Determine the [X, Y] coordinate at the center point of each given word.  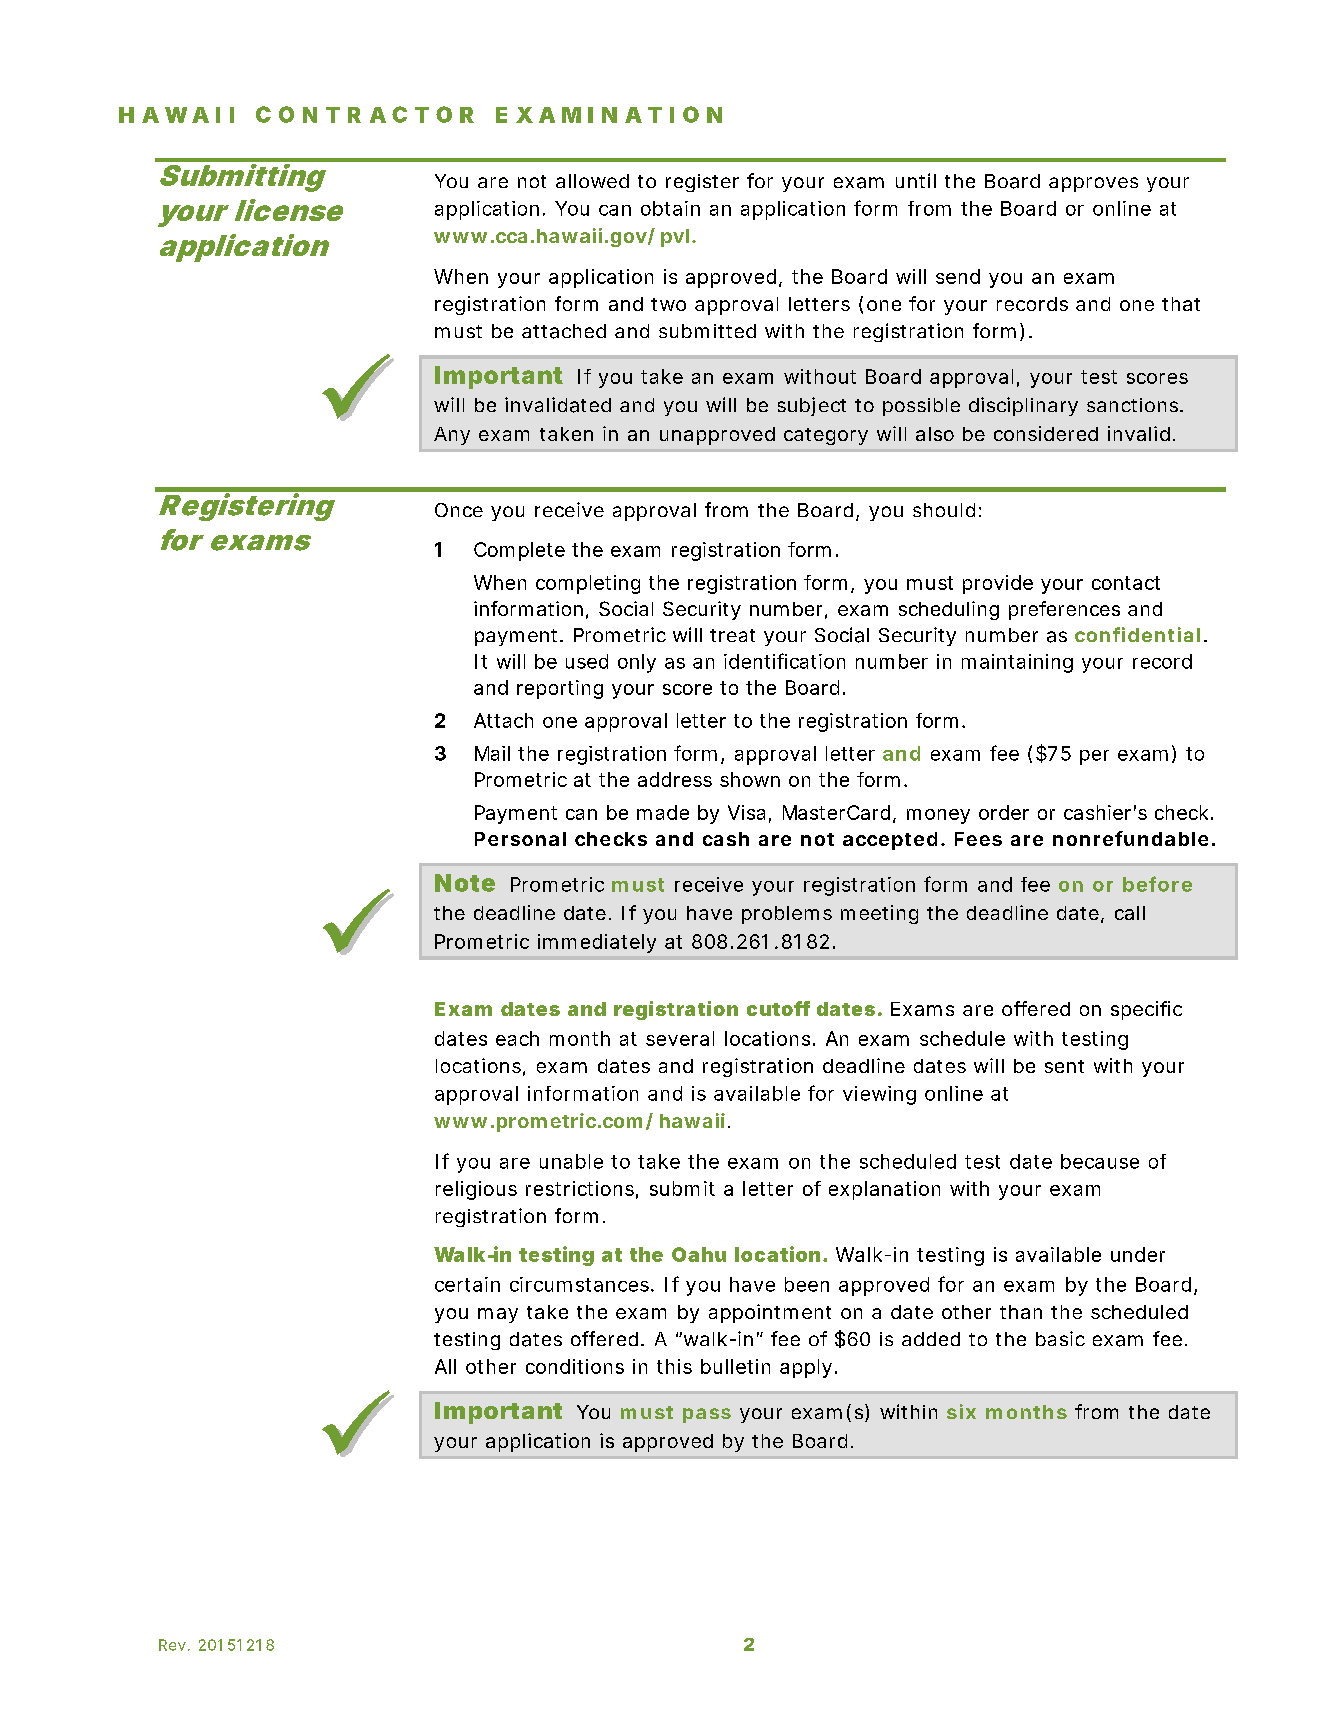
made [663, 812]
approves [1093, 184]
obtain [670, 208]
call [1130, 913]
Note [465, 883]
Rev [172, 1645]
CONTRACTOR [365, 114]
